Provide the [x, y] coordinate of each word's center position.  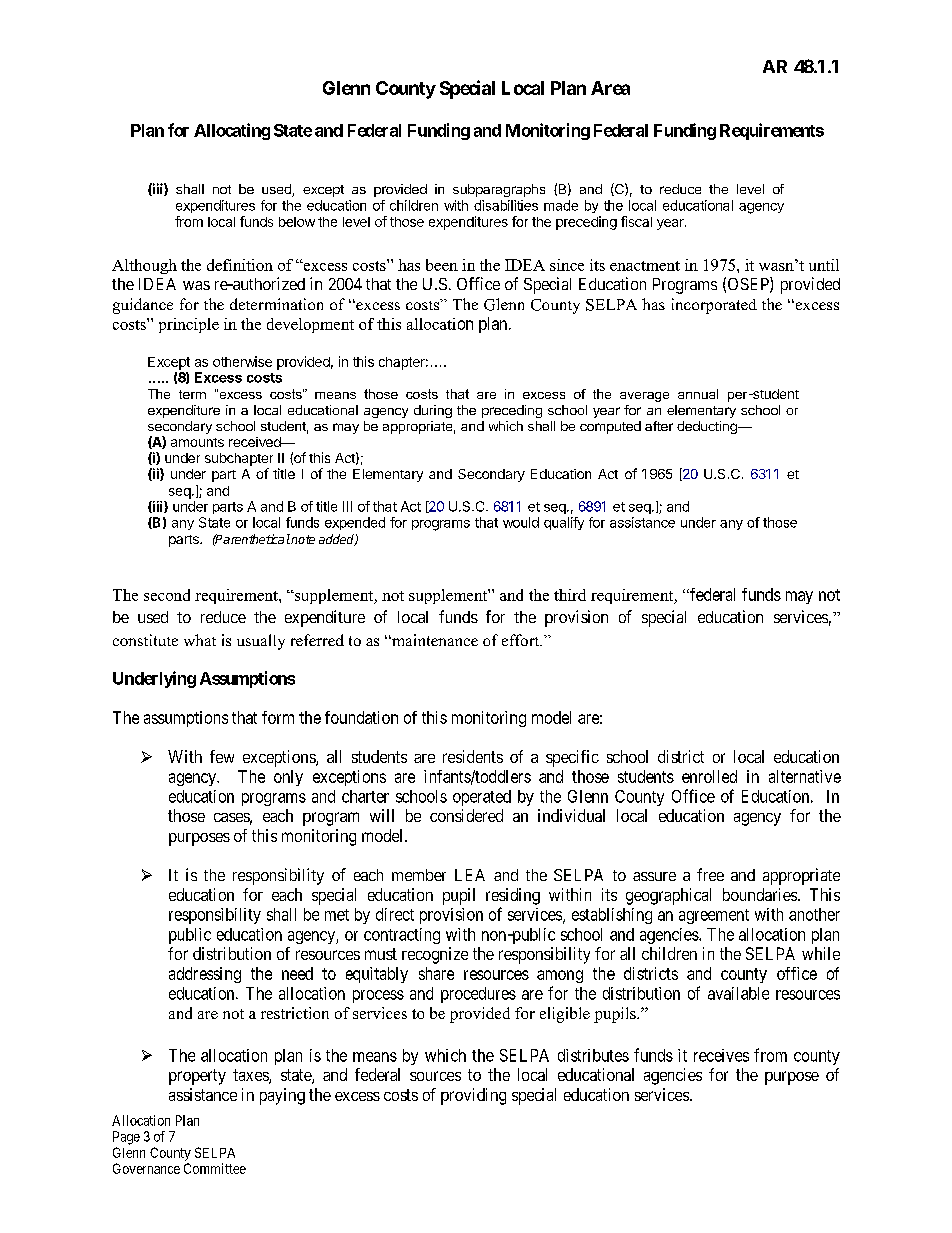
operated [482, 798]
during [433, 411]
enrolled [709, 776]
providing [473, 1096]
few [222, 756]
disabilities [506, 205]
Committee [215, 1168]
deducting [708, 427]
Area [610, 88]
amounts [197, 442]
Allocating [232, 131]
